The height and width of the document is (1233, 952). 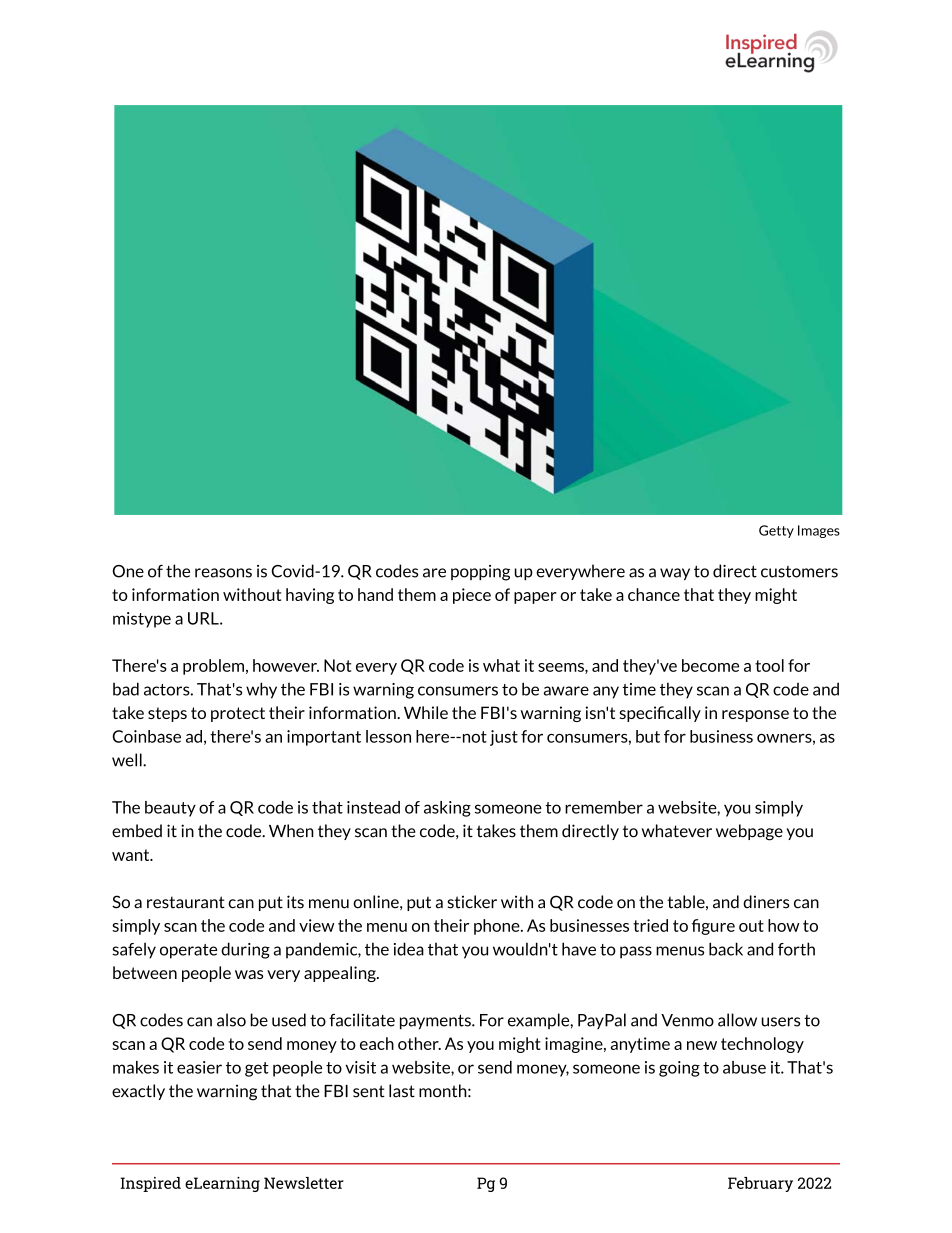 I want to click on webpage, so click(x=749, y=832).
